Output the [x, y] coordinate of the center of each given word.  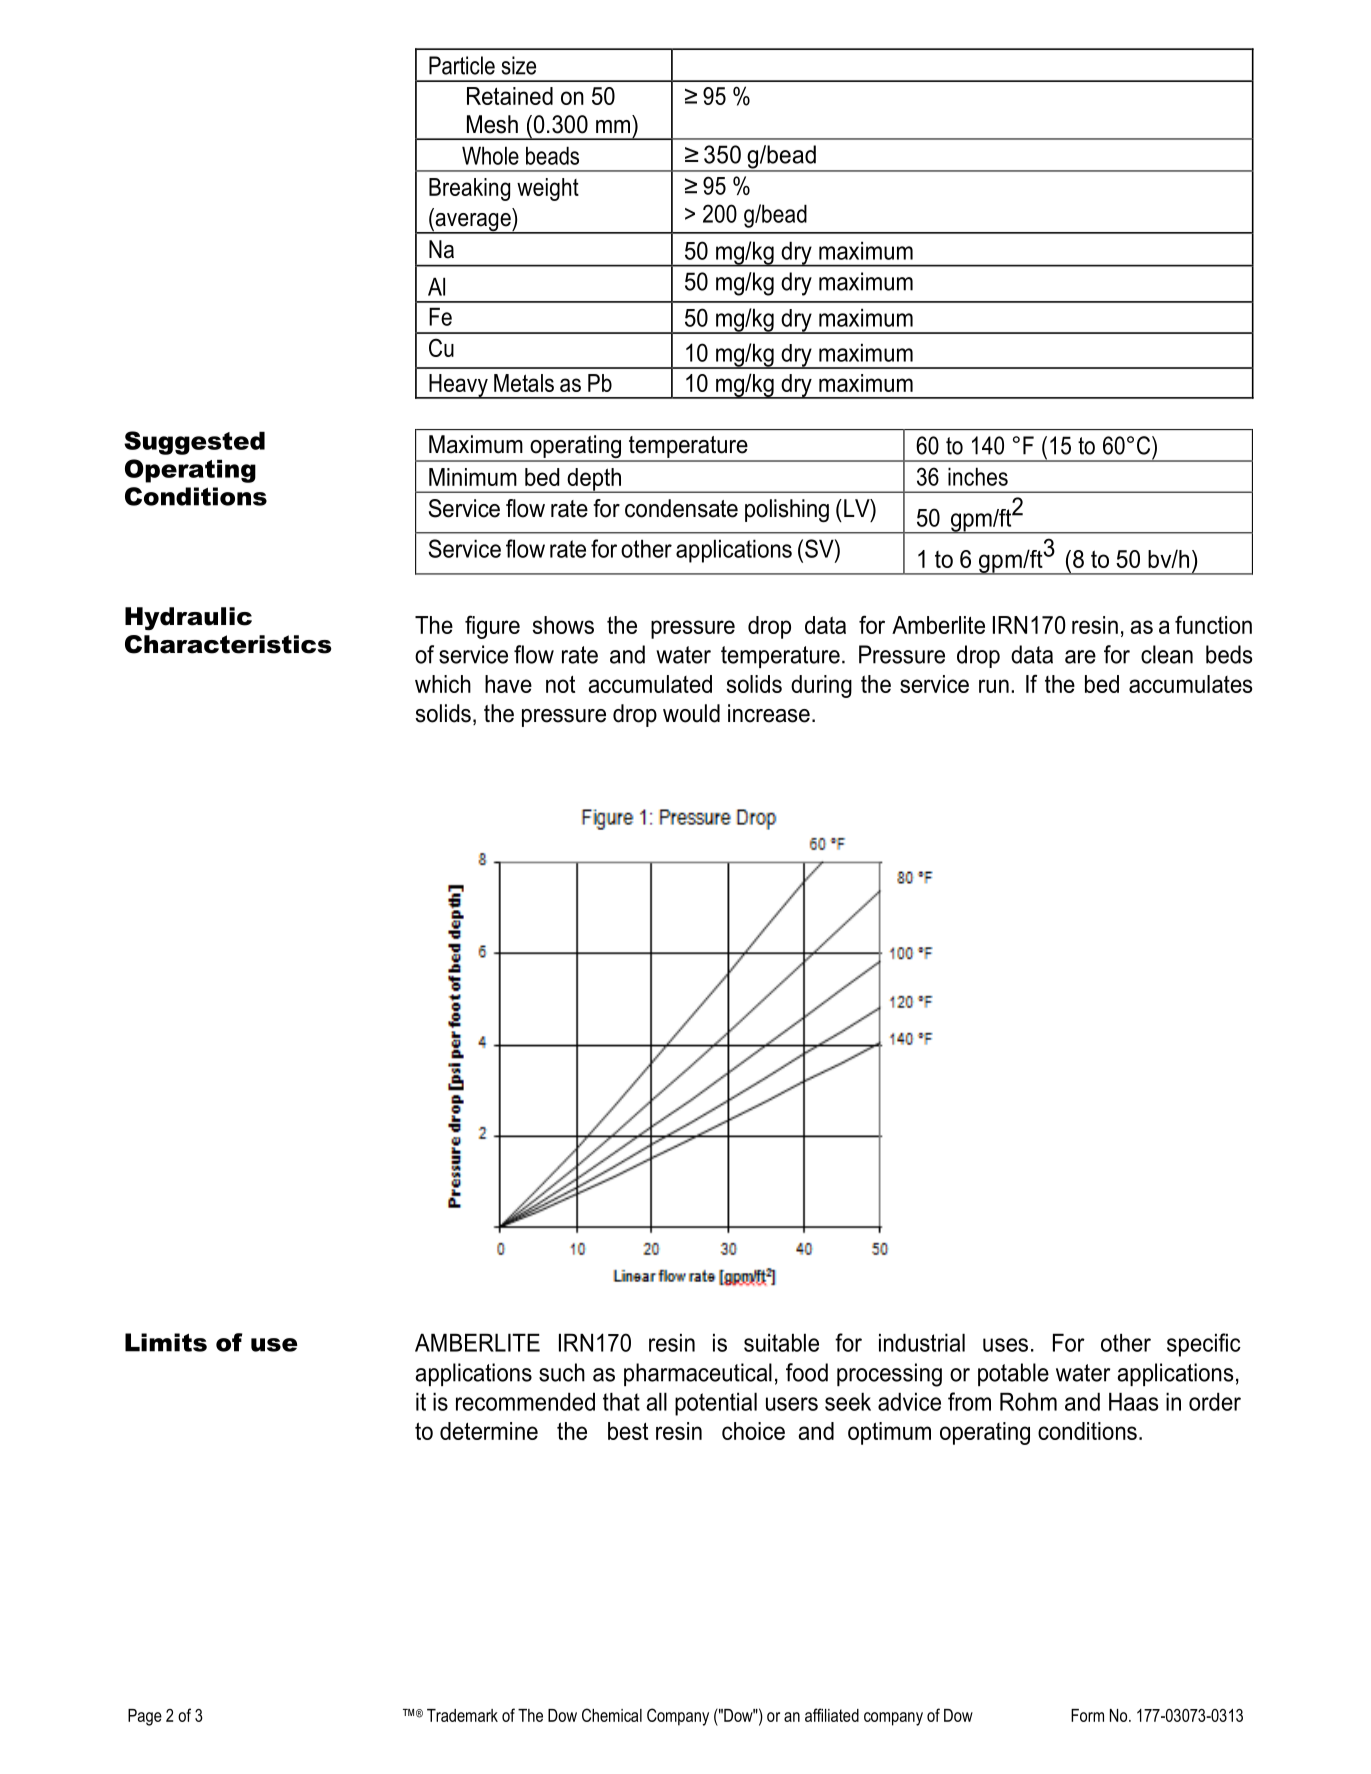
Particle [462, 65]
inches [978, 476]
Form [1087, 1715]
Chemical [612, 1715]
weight [548, 189]
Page [145, 1717]
